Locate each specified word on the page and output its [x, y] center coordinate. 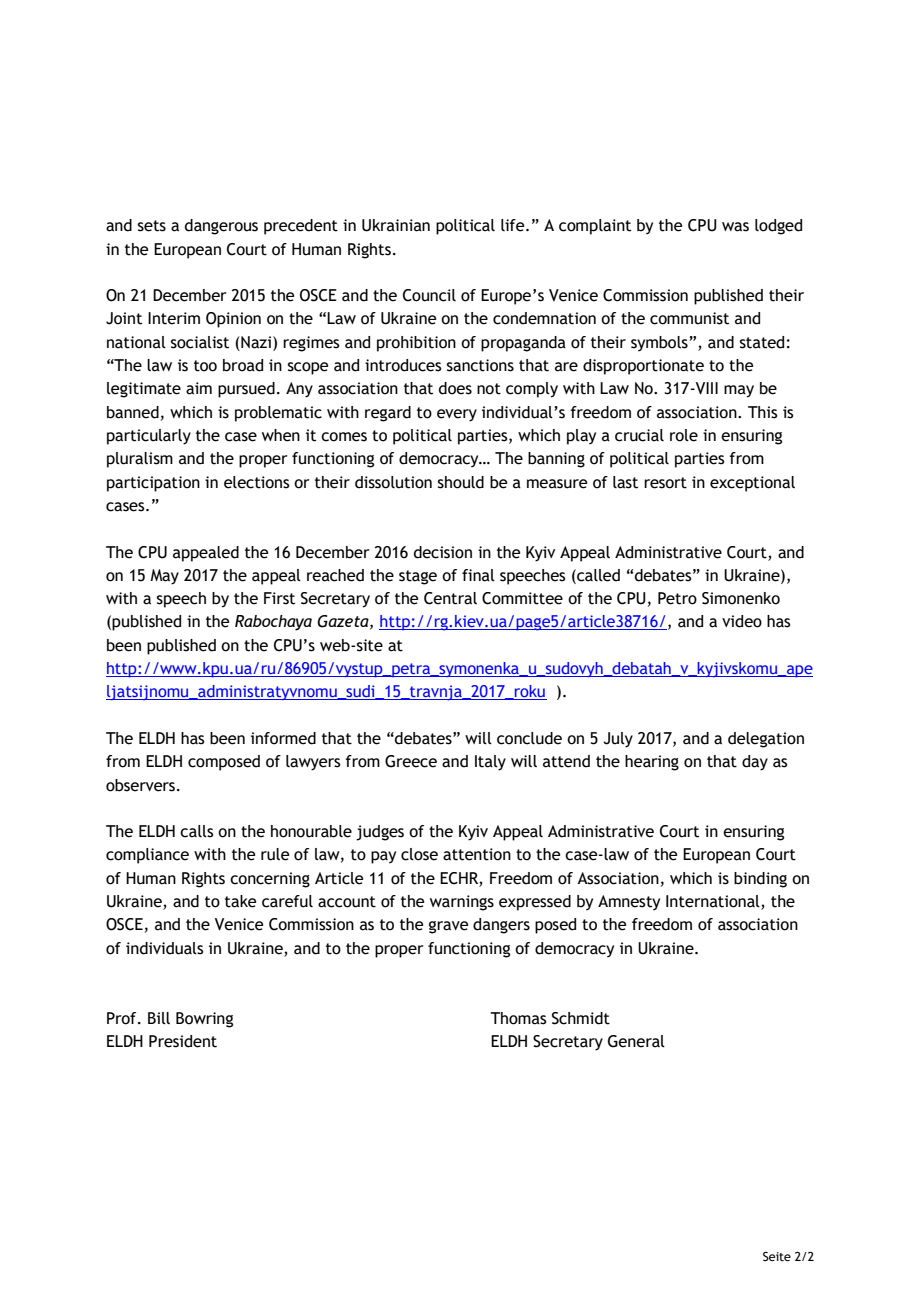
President [183, 1041]
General [636, 1041]
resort [665, 483]
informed [283, 738]
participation [153, 484]
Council [429, 295]
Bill [159, 1018]
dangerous [221, 227]
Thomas [518, 1018]
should [461, 482]
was [735, 227]
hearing [652, 763]
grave [448, 927]
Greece [411, 761]
